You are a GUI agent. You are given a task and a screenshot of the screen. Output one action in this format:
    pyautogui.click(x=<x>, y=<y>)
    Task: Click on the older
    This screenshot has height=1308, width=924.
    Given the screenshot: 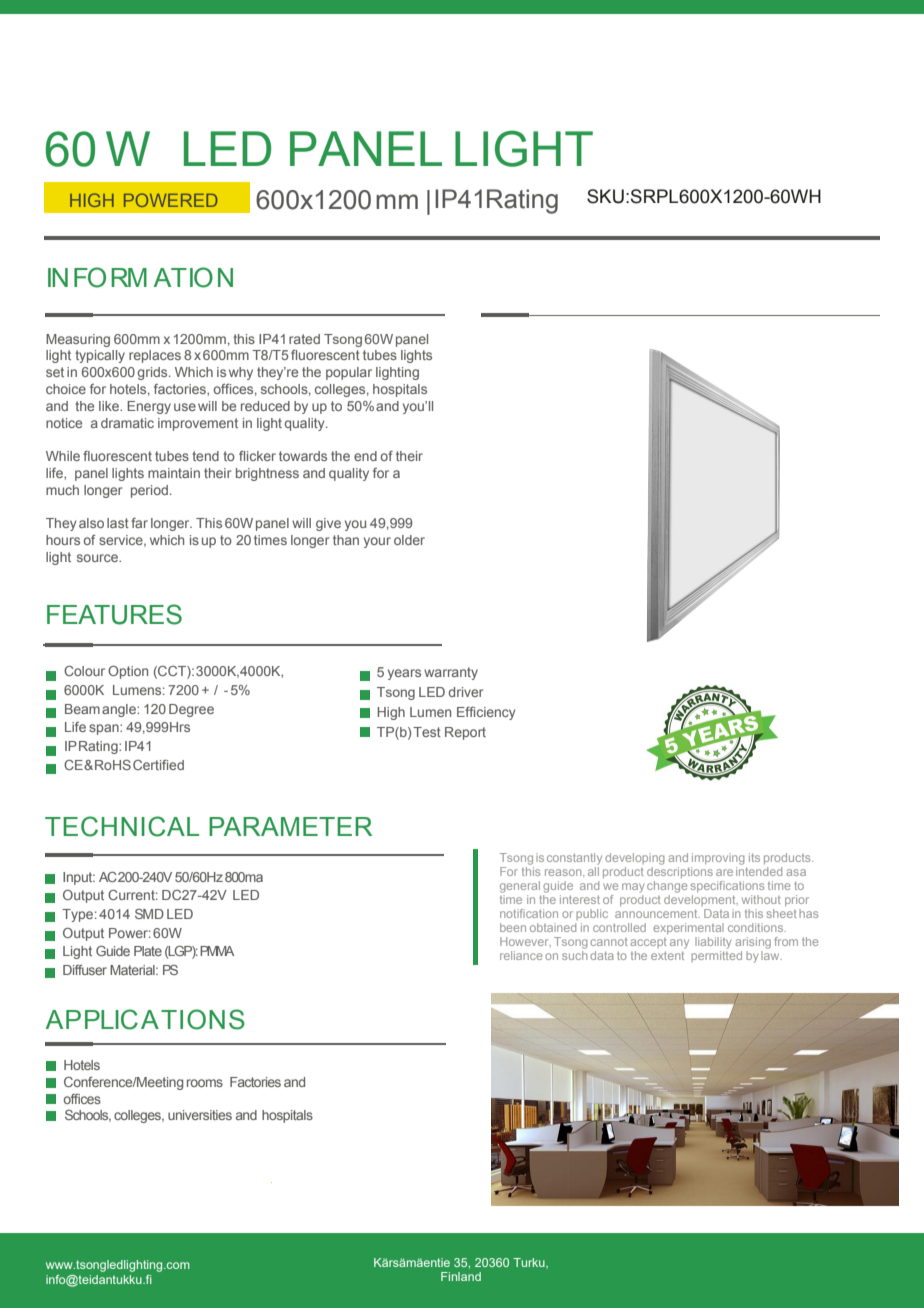 What is the action you would take?
    pyautogui.click(x=409, y=540)
